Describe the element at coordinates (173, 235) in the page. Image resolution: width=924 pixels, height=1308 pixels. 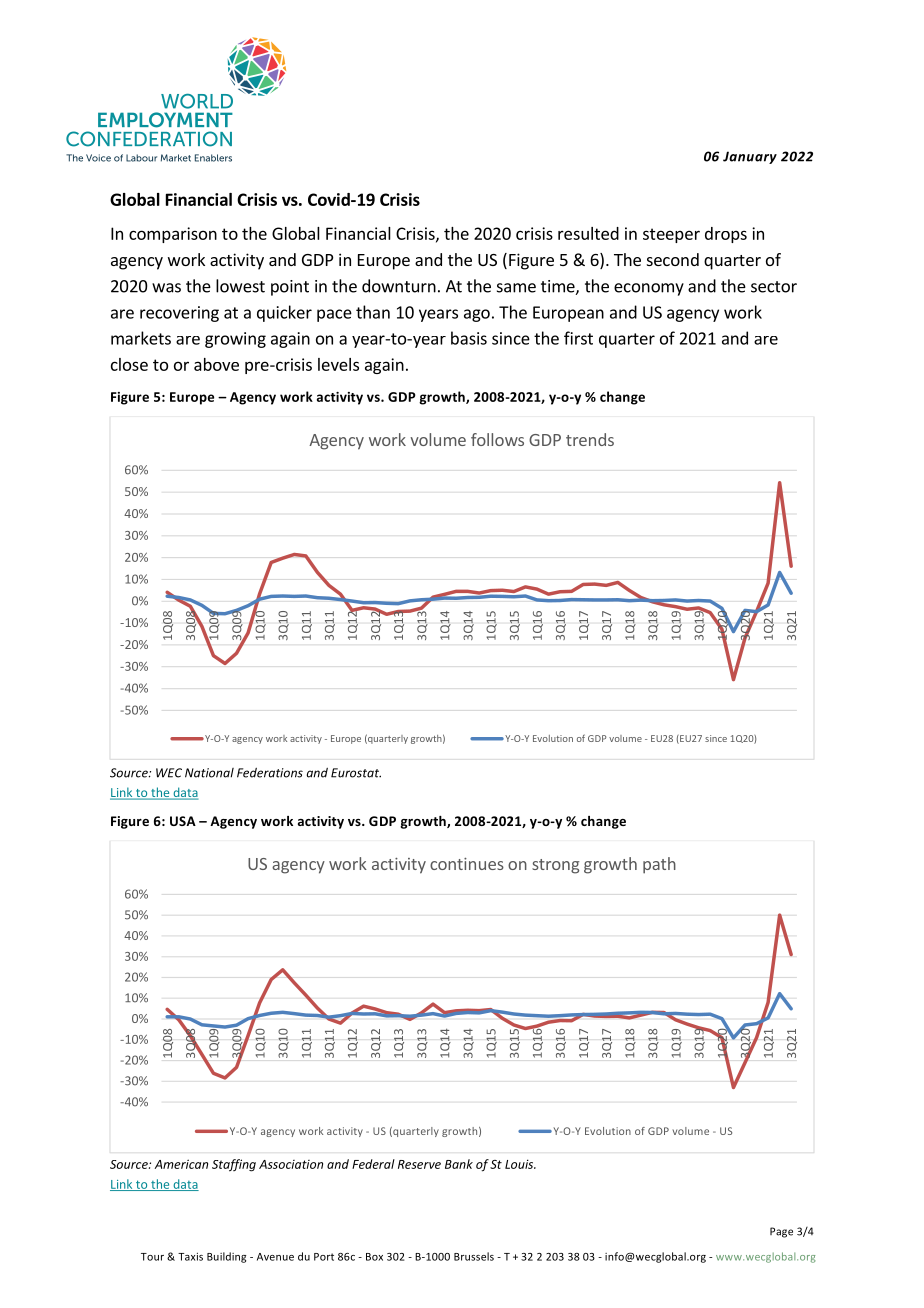
I see `comparison` at that location.
